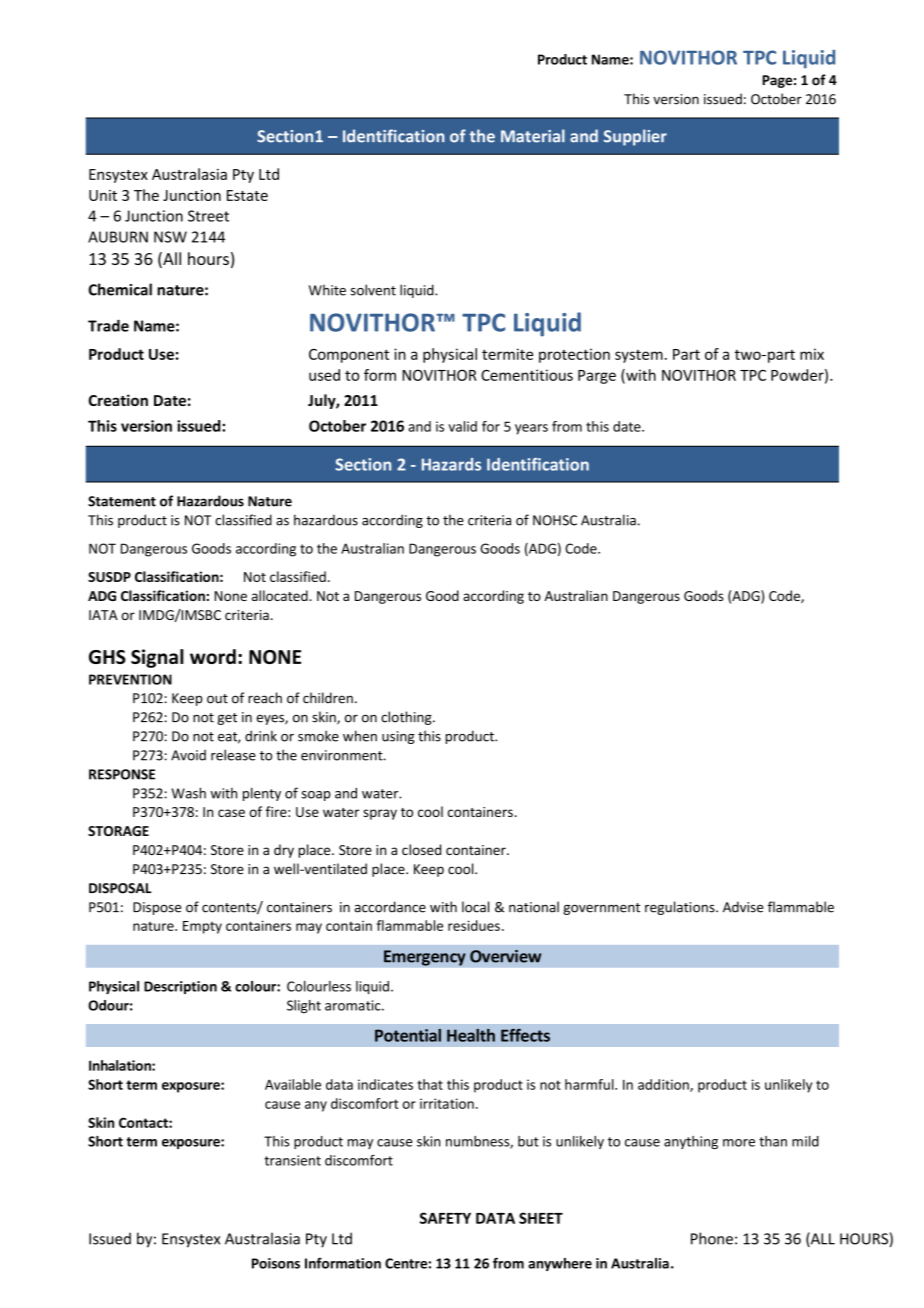 This screenshot has width=924, height=1308. I want to click on Supplier, so click(635, 137).
